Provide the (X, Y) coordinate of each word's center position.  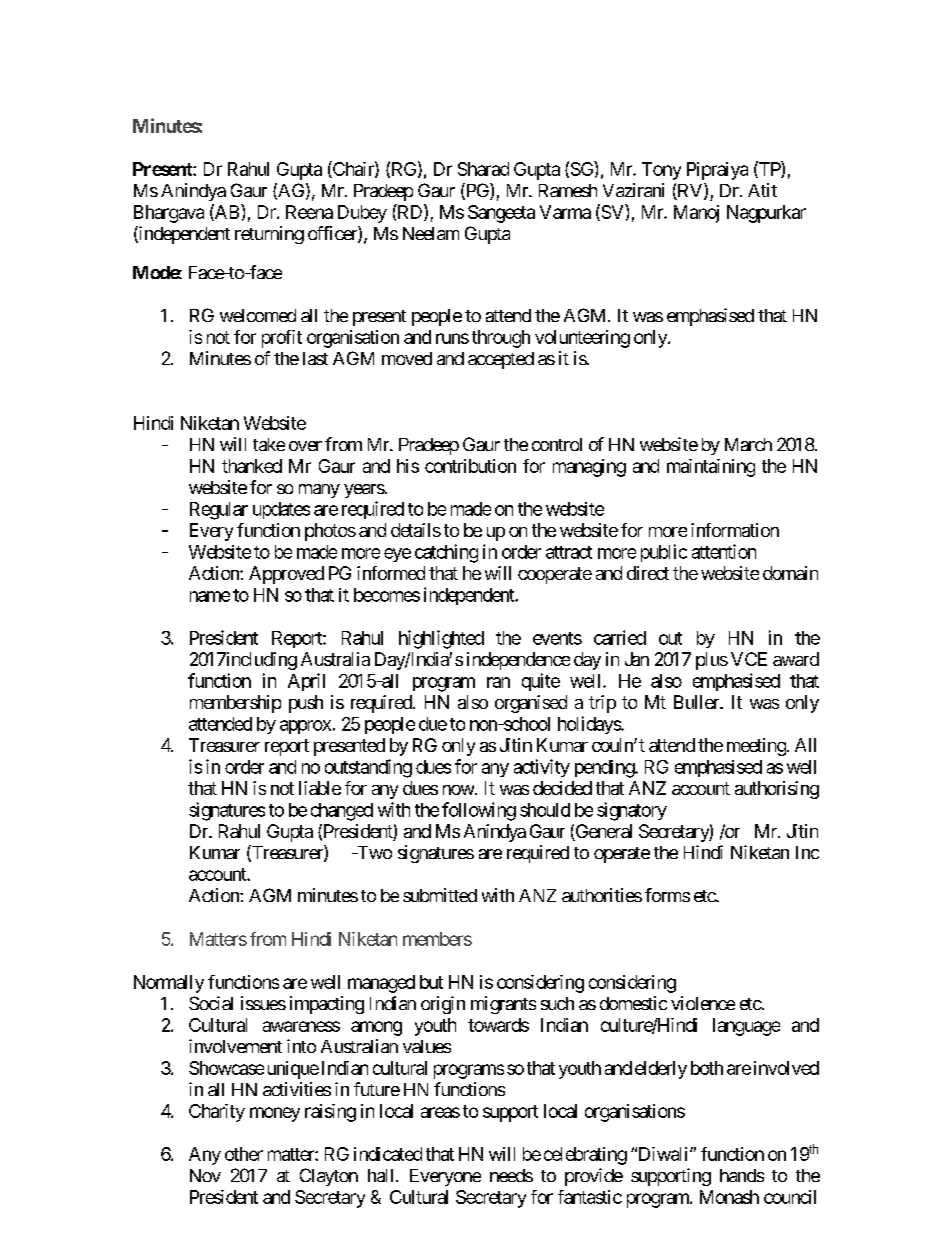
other (244, 1154)
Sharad (483, 169)
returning (269, 235)
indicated (388, 1154)
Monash (729, 1197)
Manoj (696, 214)
